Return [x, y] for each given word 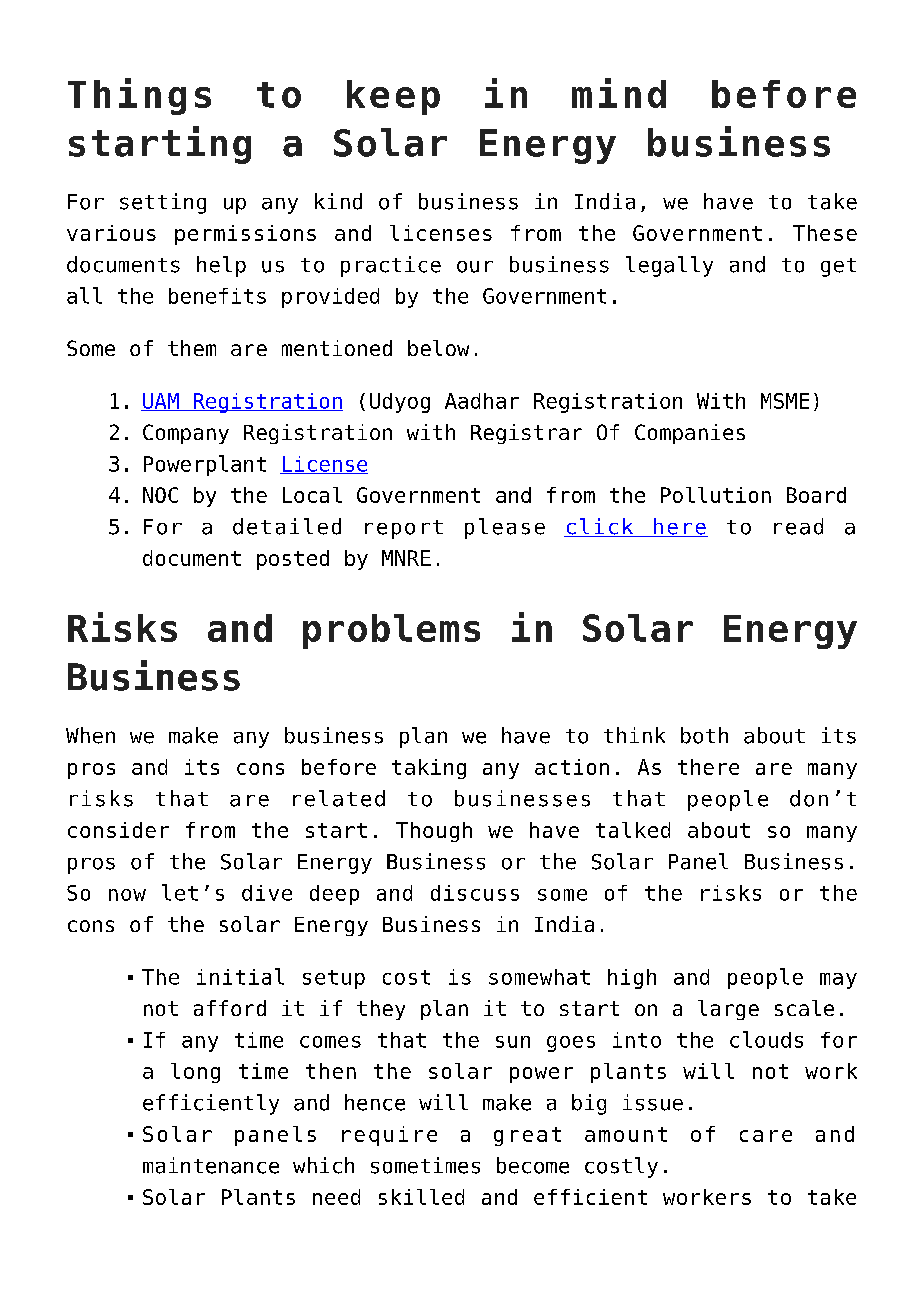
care [766, 1136]
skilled [421, 1197]
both [704, 735]
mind [619, 93]
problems [391, 631]
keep [393, 97]
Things [139, 96]
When [90, 735]
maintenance [211, 1165]
